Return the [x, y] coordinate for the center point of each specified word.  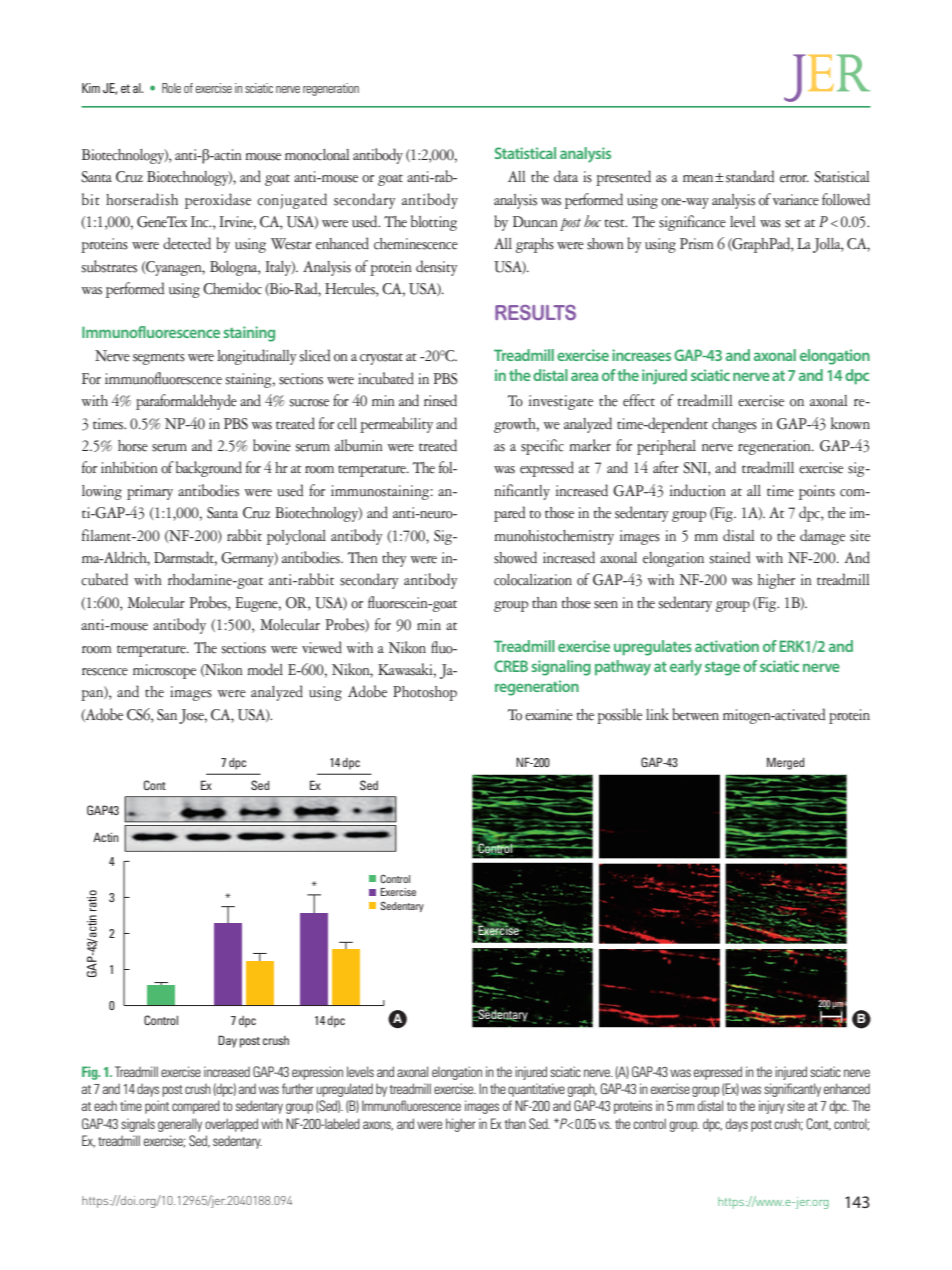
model [265, 669]
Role [171, 88]
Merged [785, 763]
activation [727, 646]
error [794, 179]
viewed [322, 647]
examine [549, 715]
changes [734, 425]
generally [180, 1125]
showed [515, 557]
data [566, 176]
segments [159, 359]
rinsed [440, 400]
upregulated [345, 1090]
